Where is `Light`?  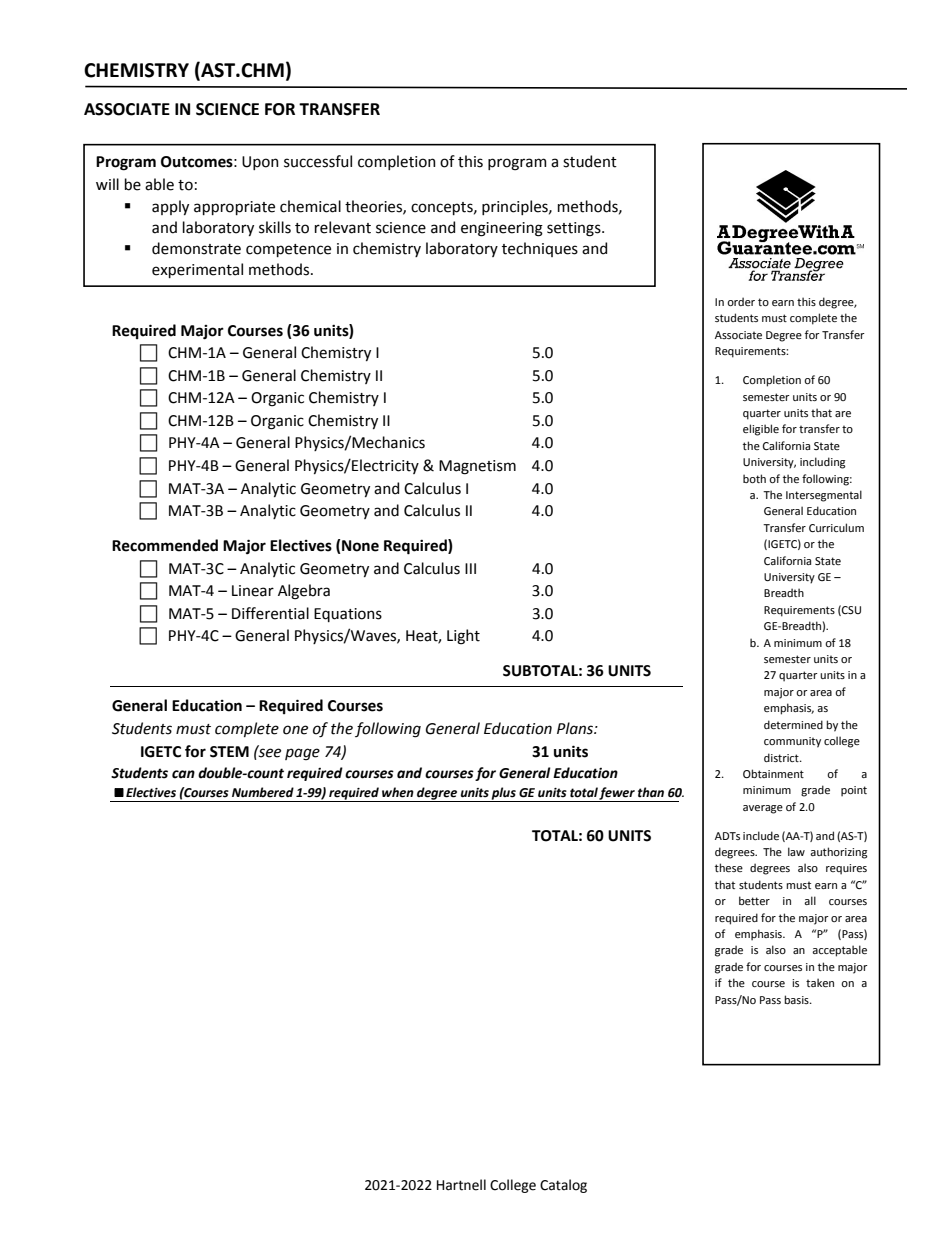
Light is located at coordinates (463, 637).
